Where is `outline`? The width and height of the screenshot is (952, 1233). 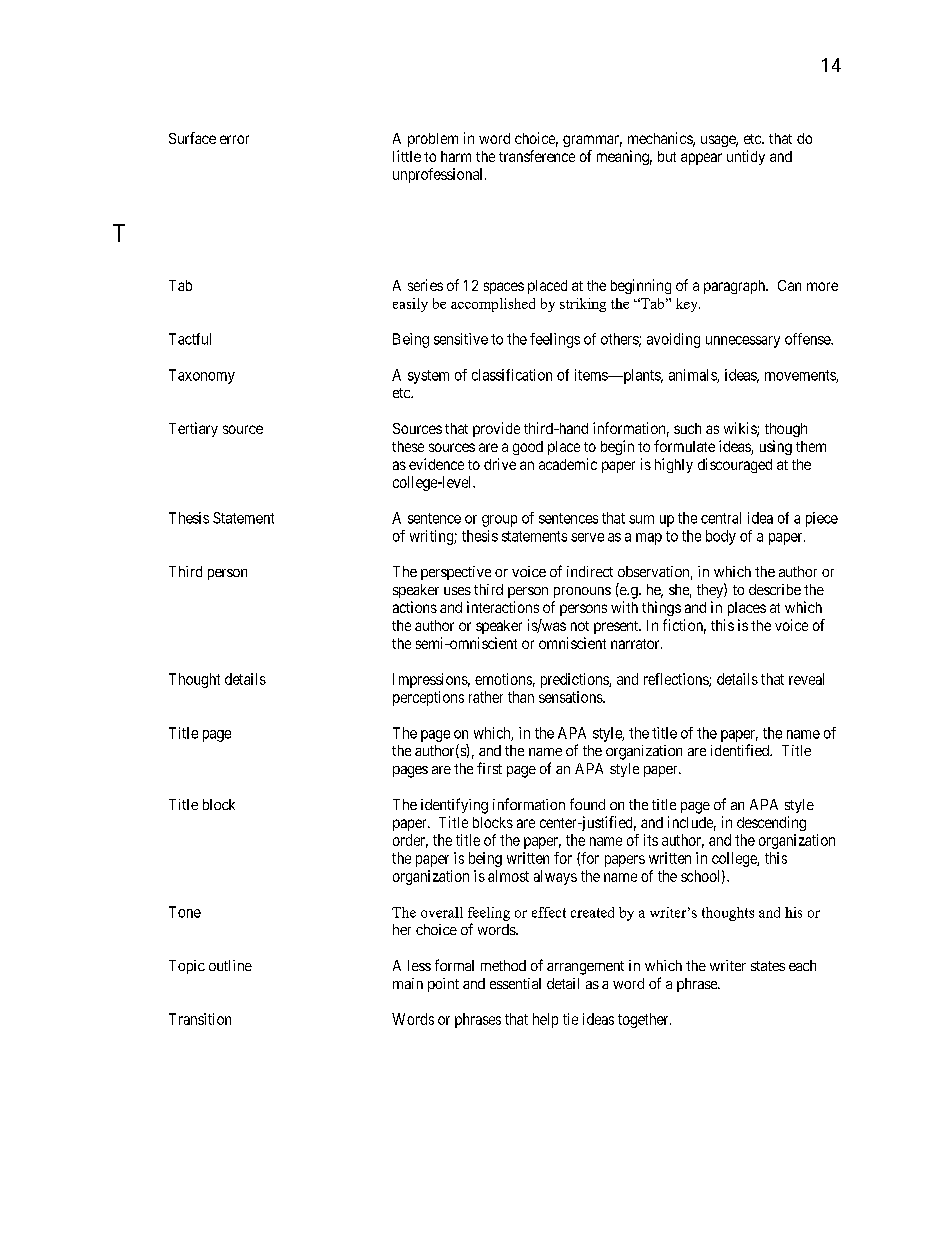 outline is located at coordinates (230, 965).
